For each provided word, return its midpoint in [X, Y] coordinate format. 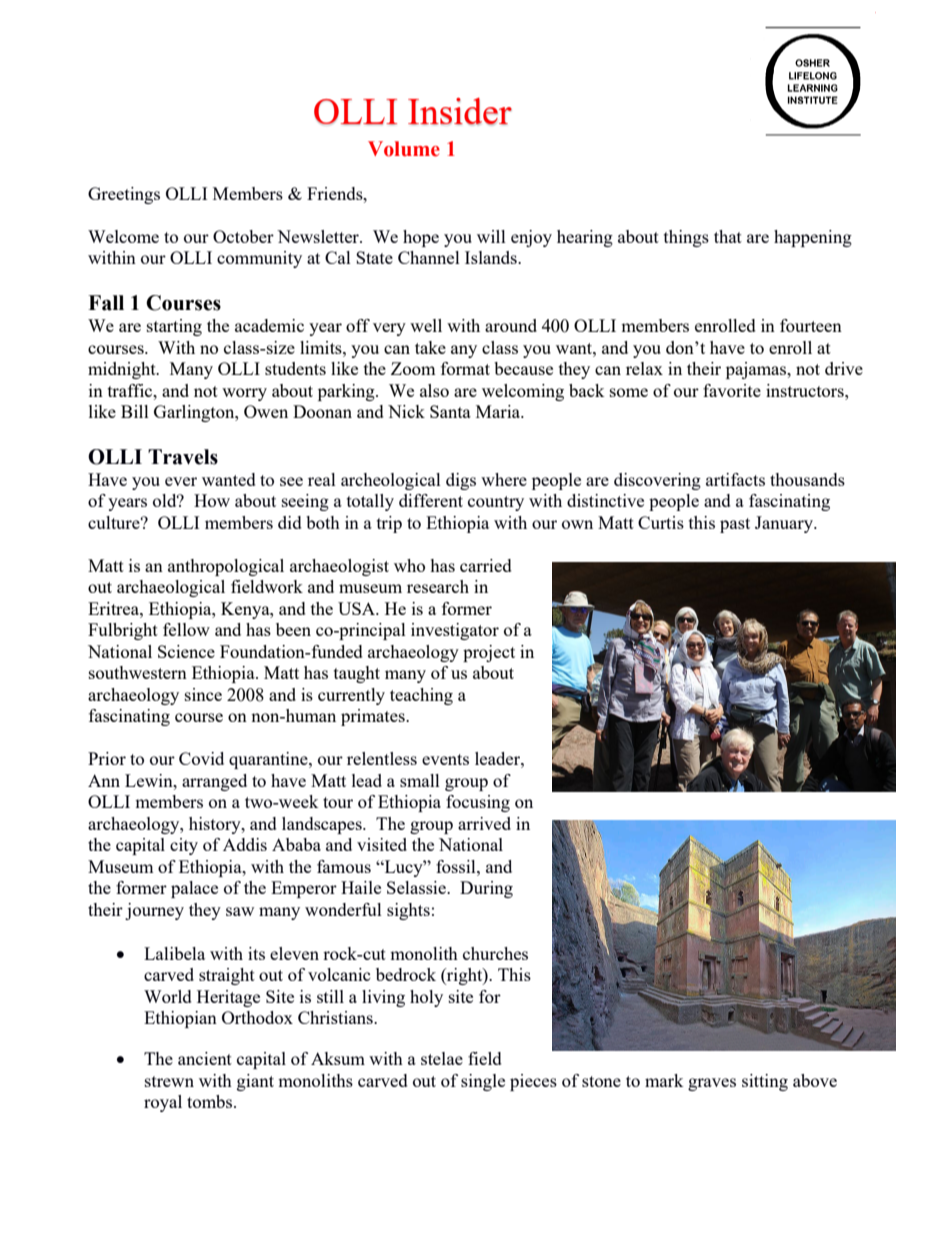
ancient [205, 1058]
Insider [460, 111]
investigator [455, 631]
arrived [484, 823]
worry [244, 394]
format [465, 368]
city [184, 846]
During [486, 889]
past [735, 525]
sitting [765, 1082]
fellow [186, 629]
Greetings [124, 195]
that [728, 236]
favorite [732, 390]
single [483, 1082]
